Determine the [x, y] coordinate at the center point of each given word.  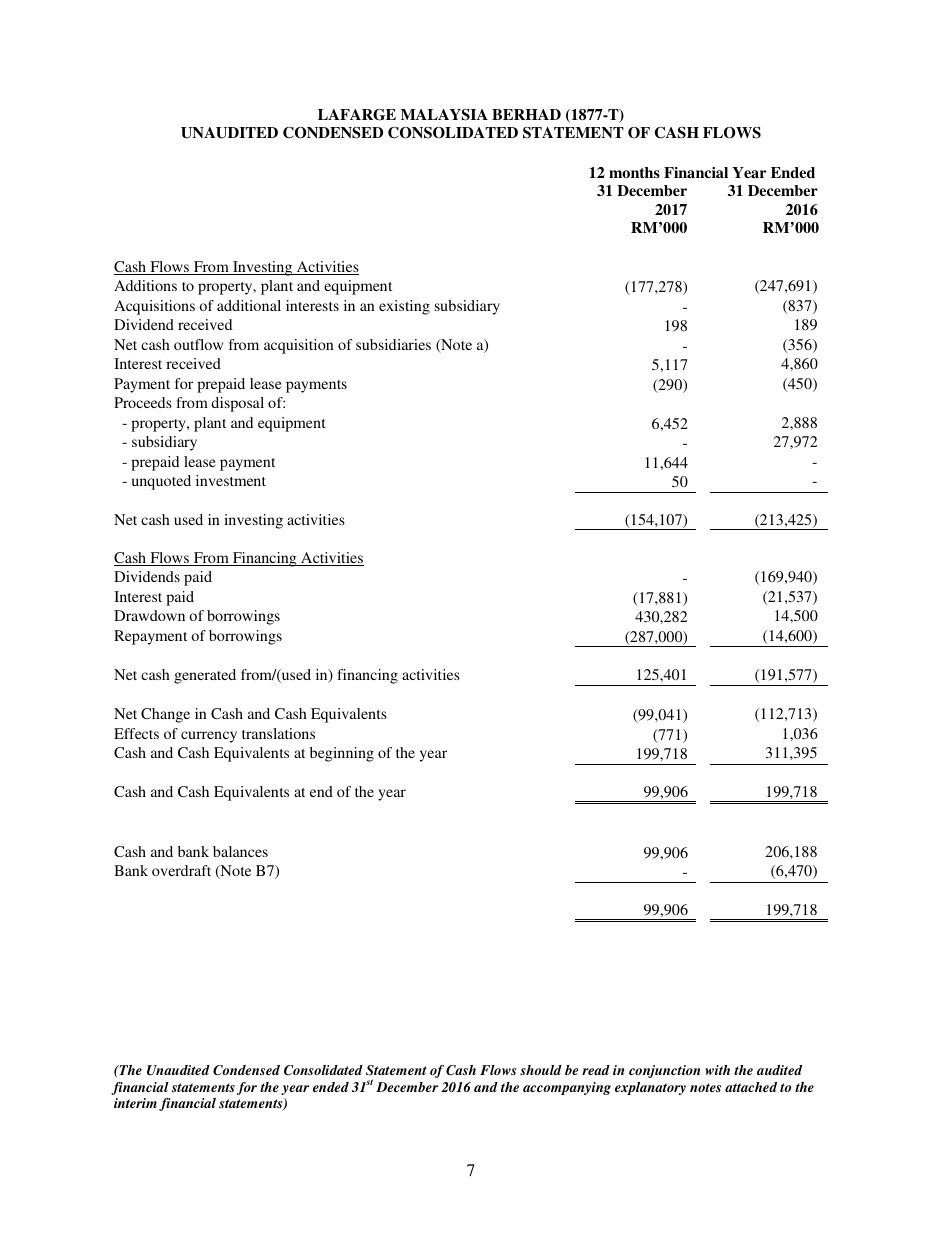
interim [135, 1103]
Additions [145, 285]
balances [240, 851]
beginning [342, 754]
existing [404, 307]
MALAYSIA [444, 115]
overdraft [181, 870]
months [634, 172]
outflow [198, 344]
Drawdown [149, 615]
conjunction [664, 1071]
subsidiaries [393, 344]
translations [278, 733]
